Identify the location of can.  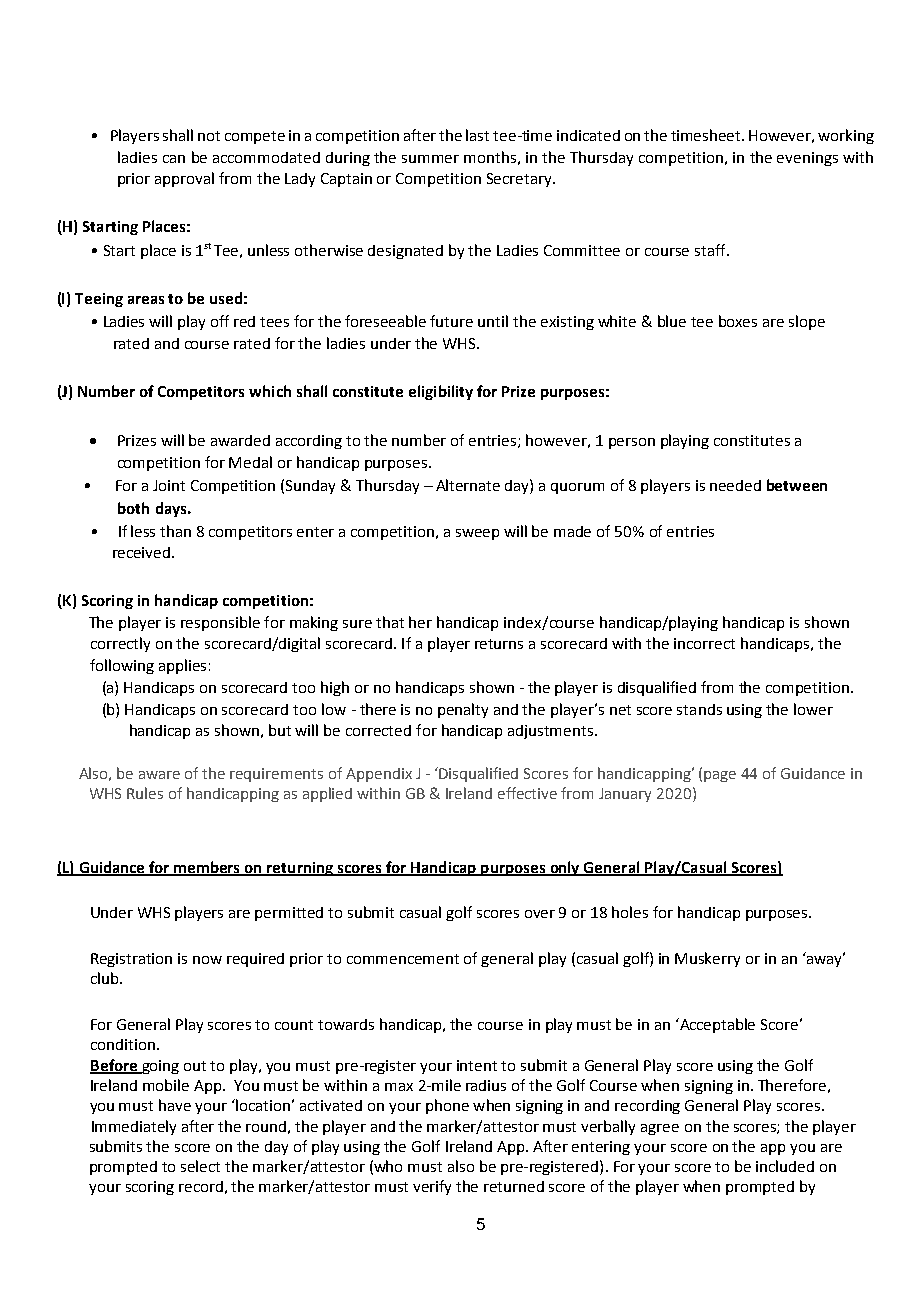
(174, 159).
